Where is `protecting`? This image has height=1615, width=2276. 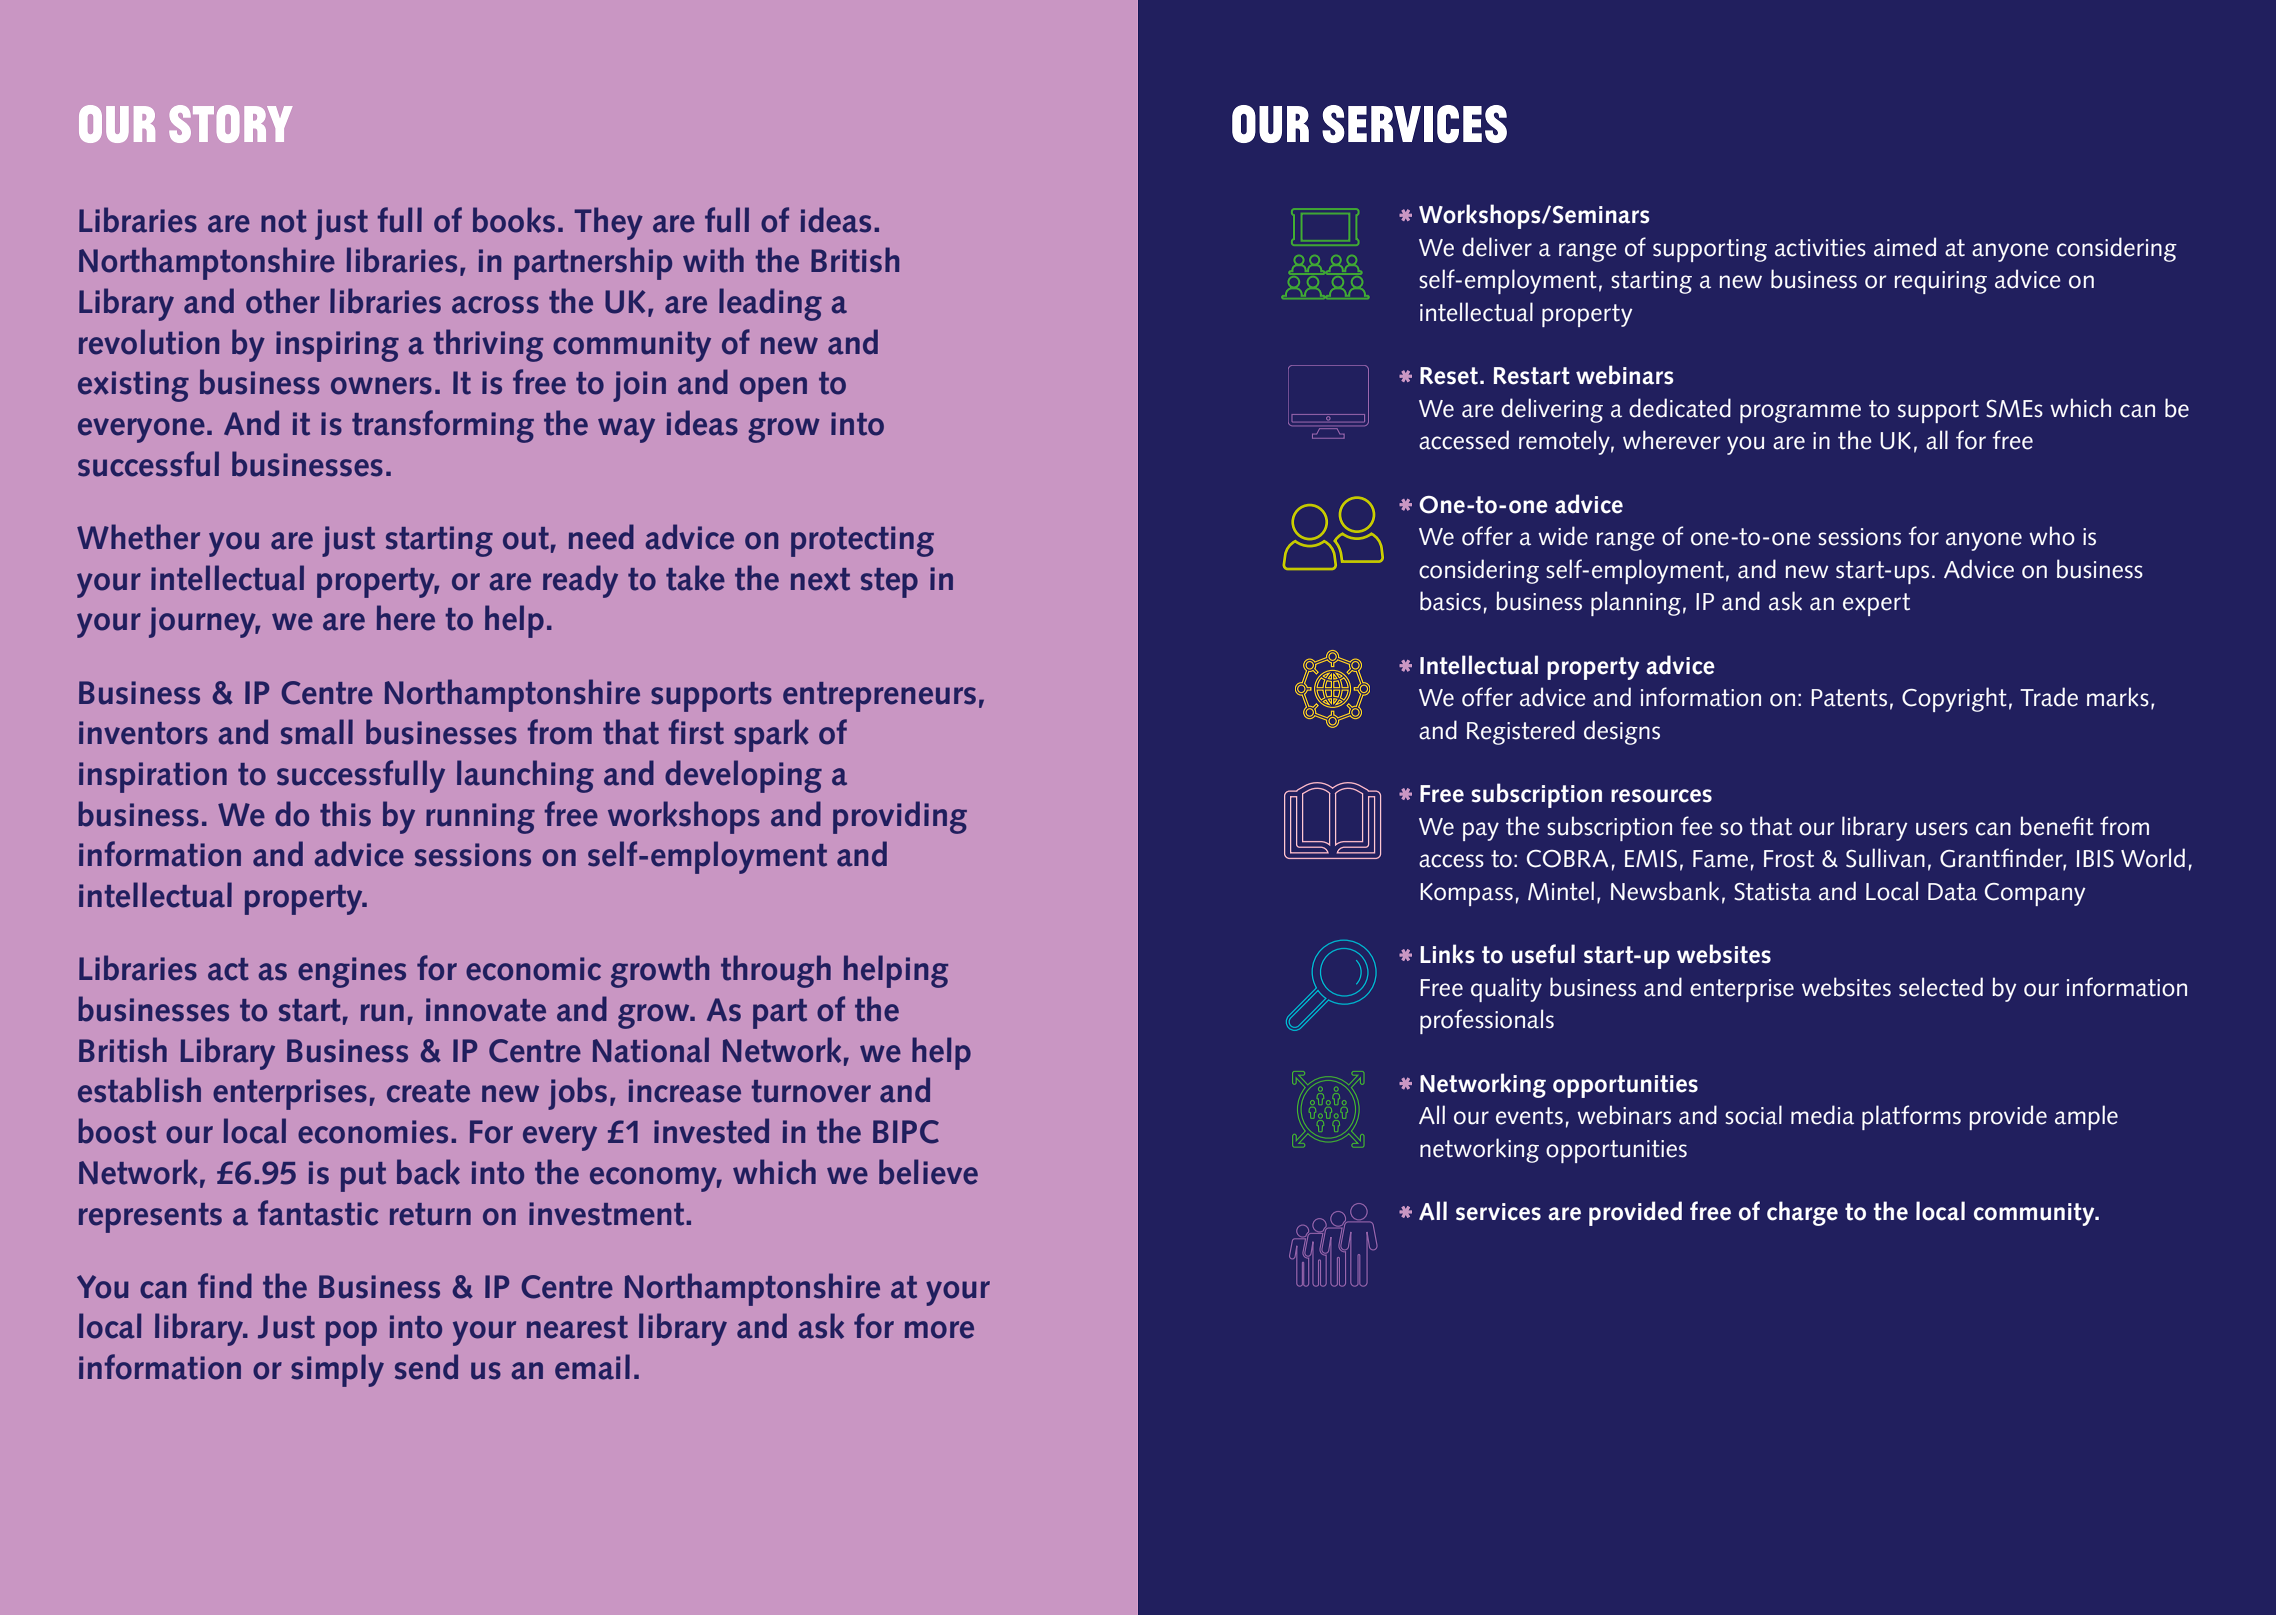 protecting is located at coordinates (862, 541).
